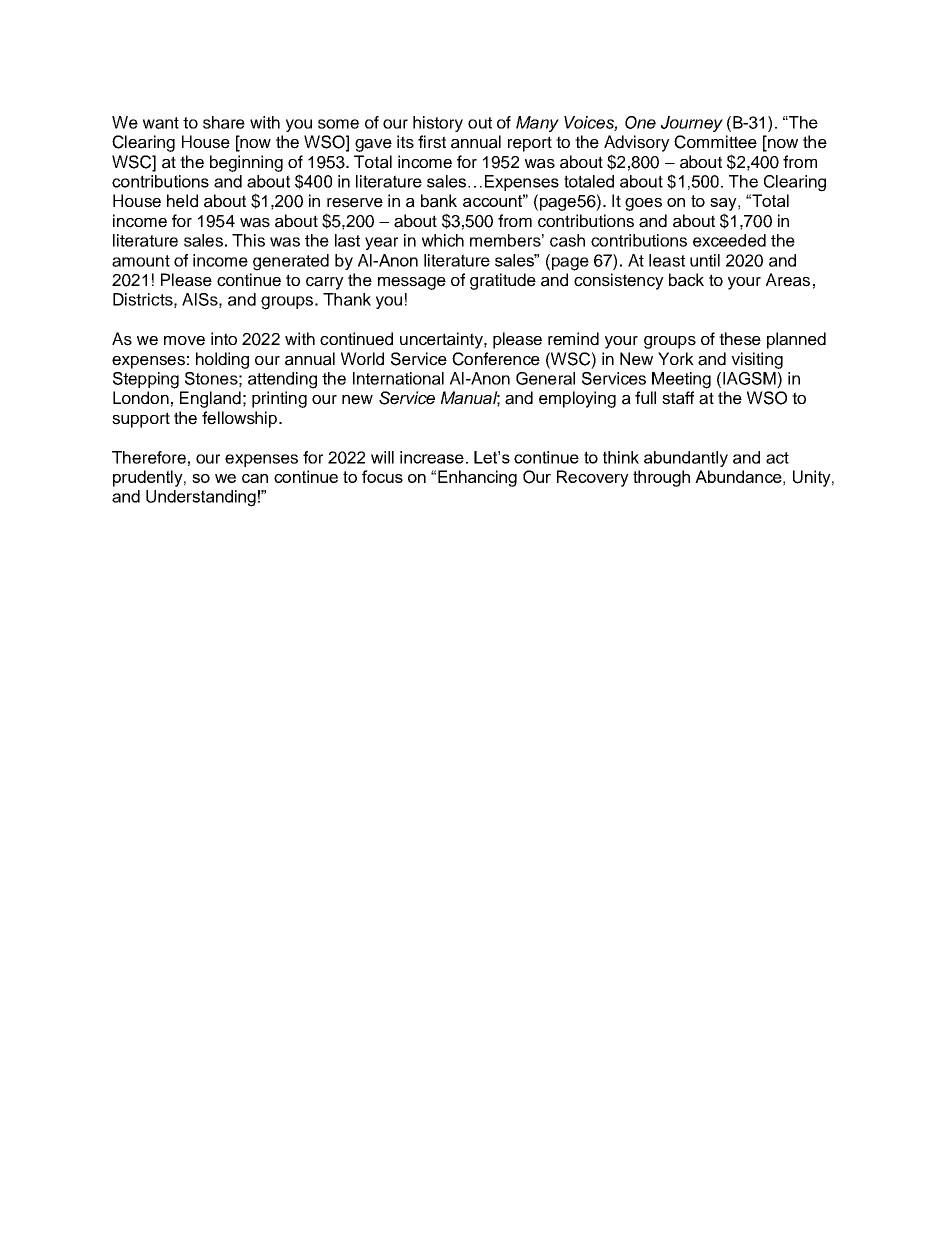  What do you see at coordinates (438, 124) in the screenshot?
I see `history` at bounding box center [438, 124].
